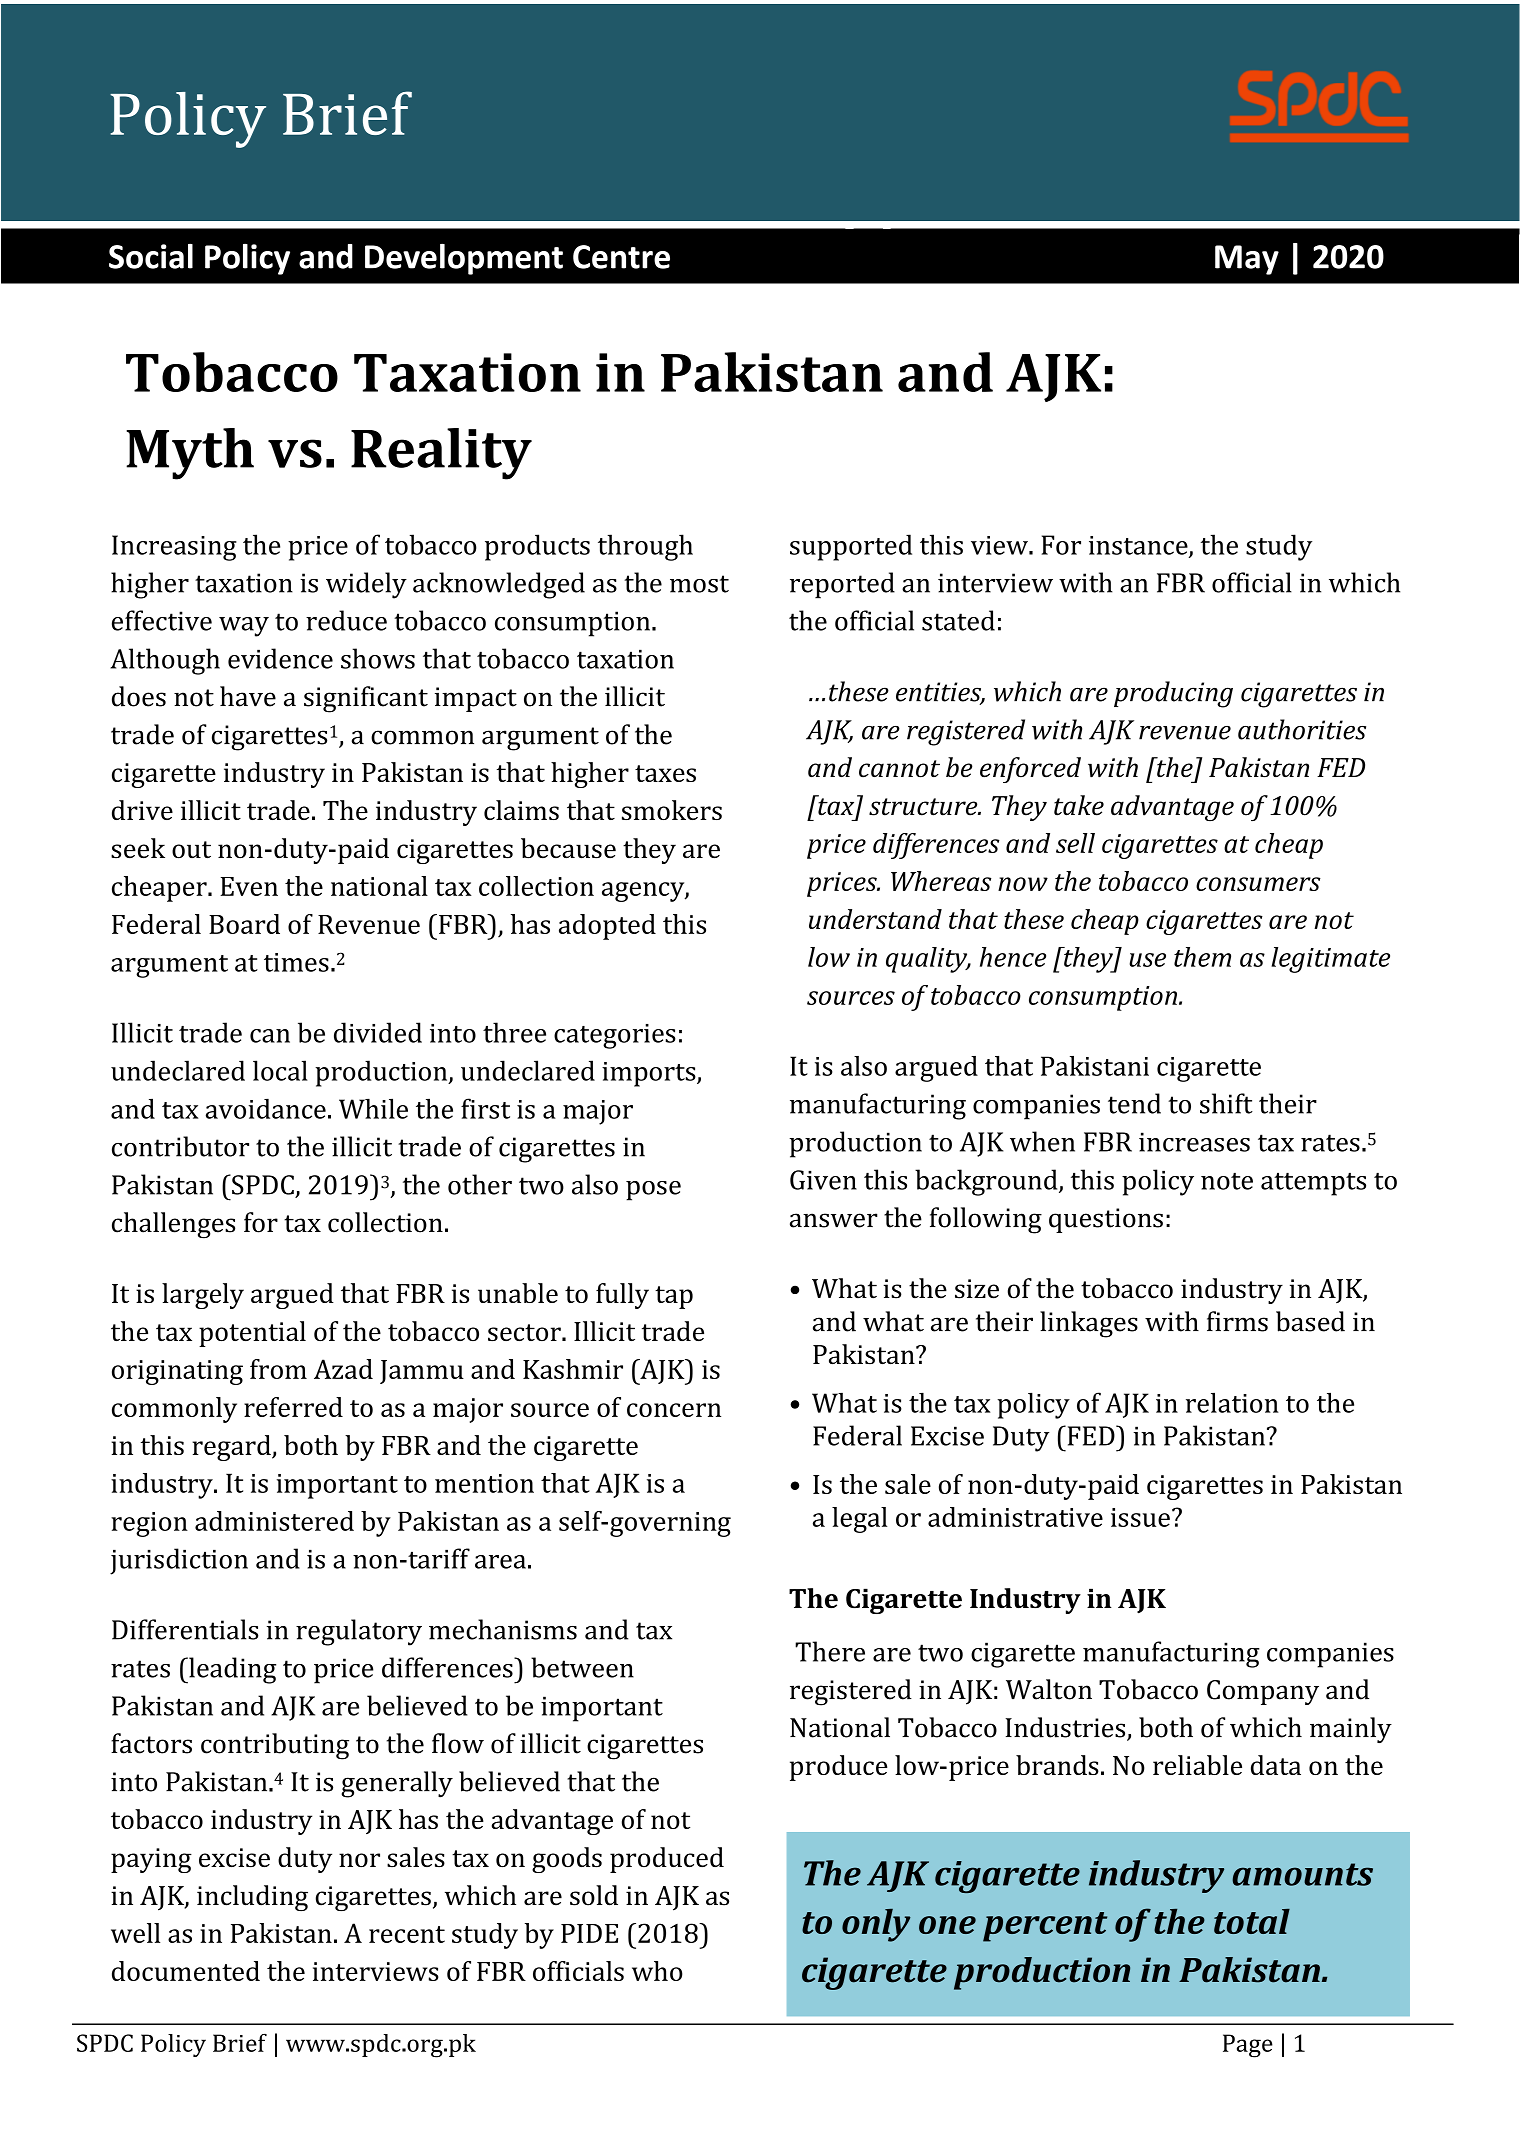  I want to click on Board, so click(244, 924).
